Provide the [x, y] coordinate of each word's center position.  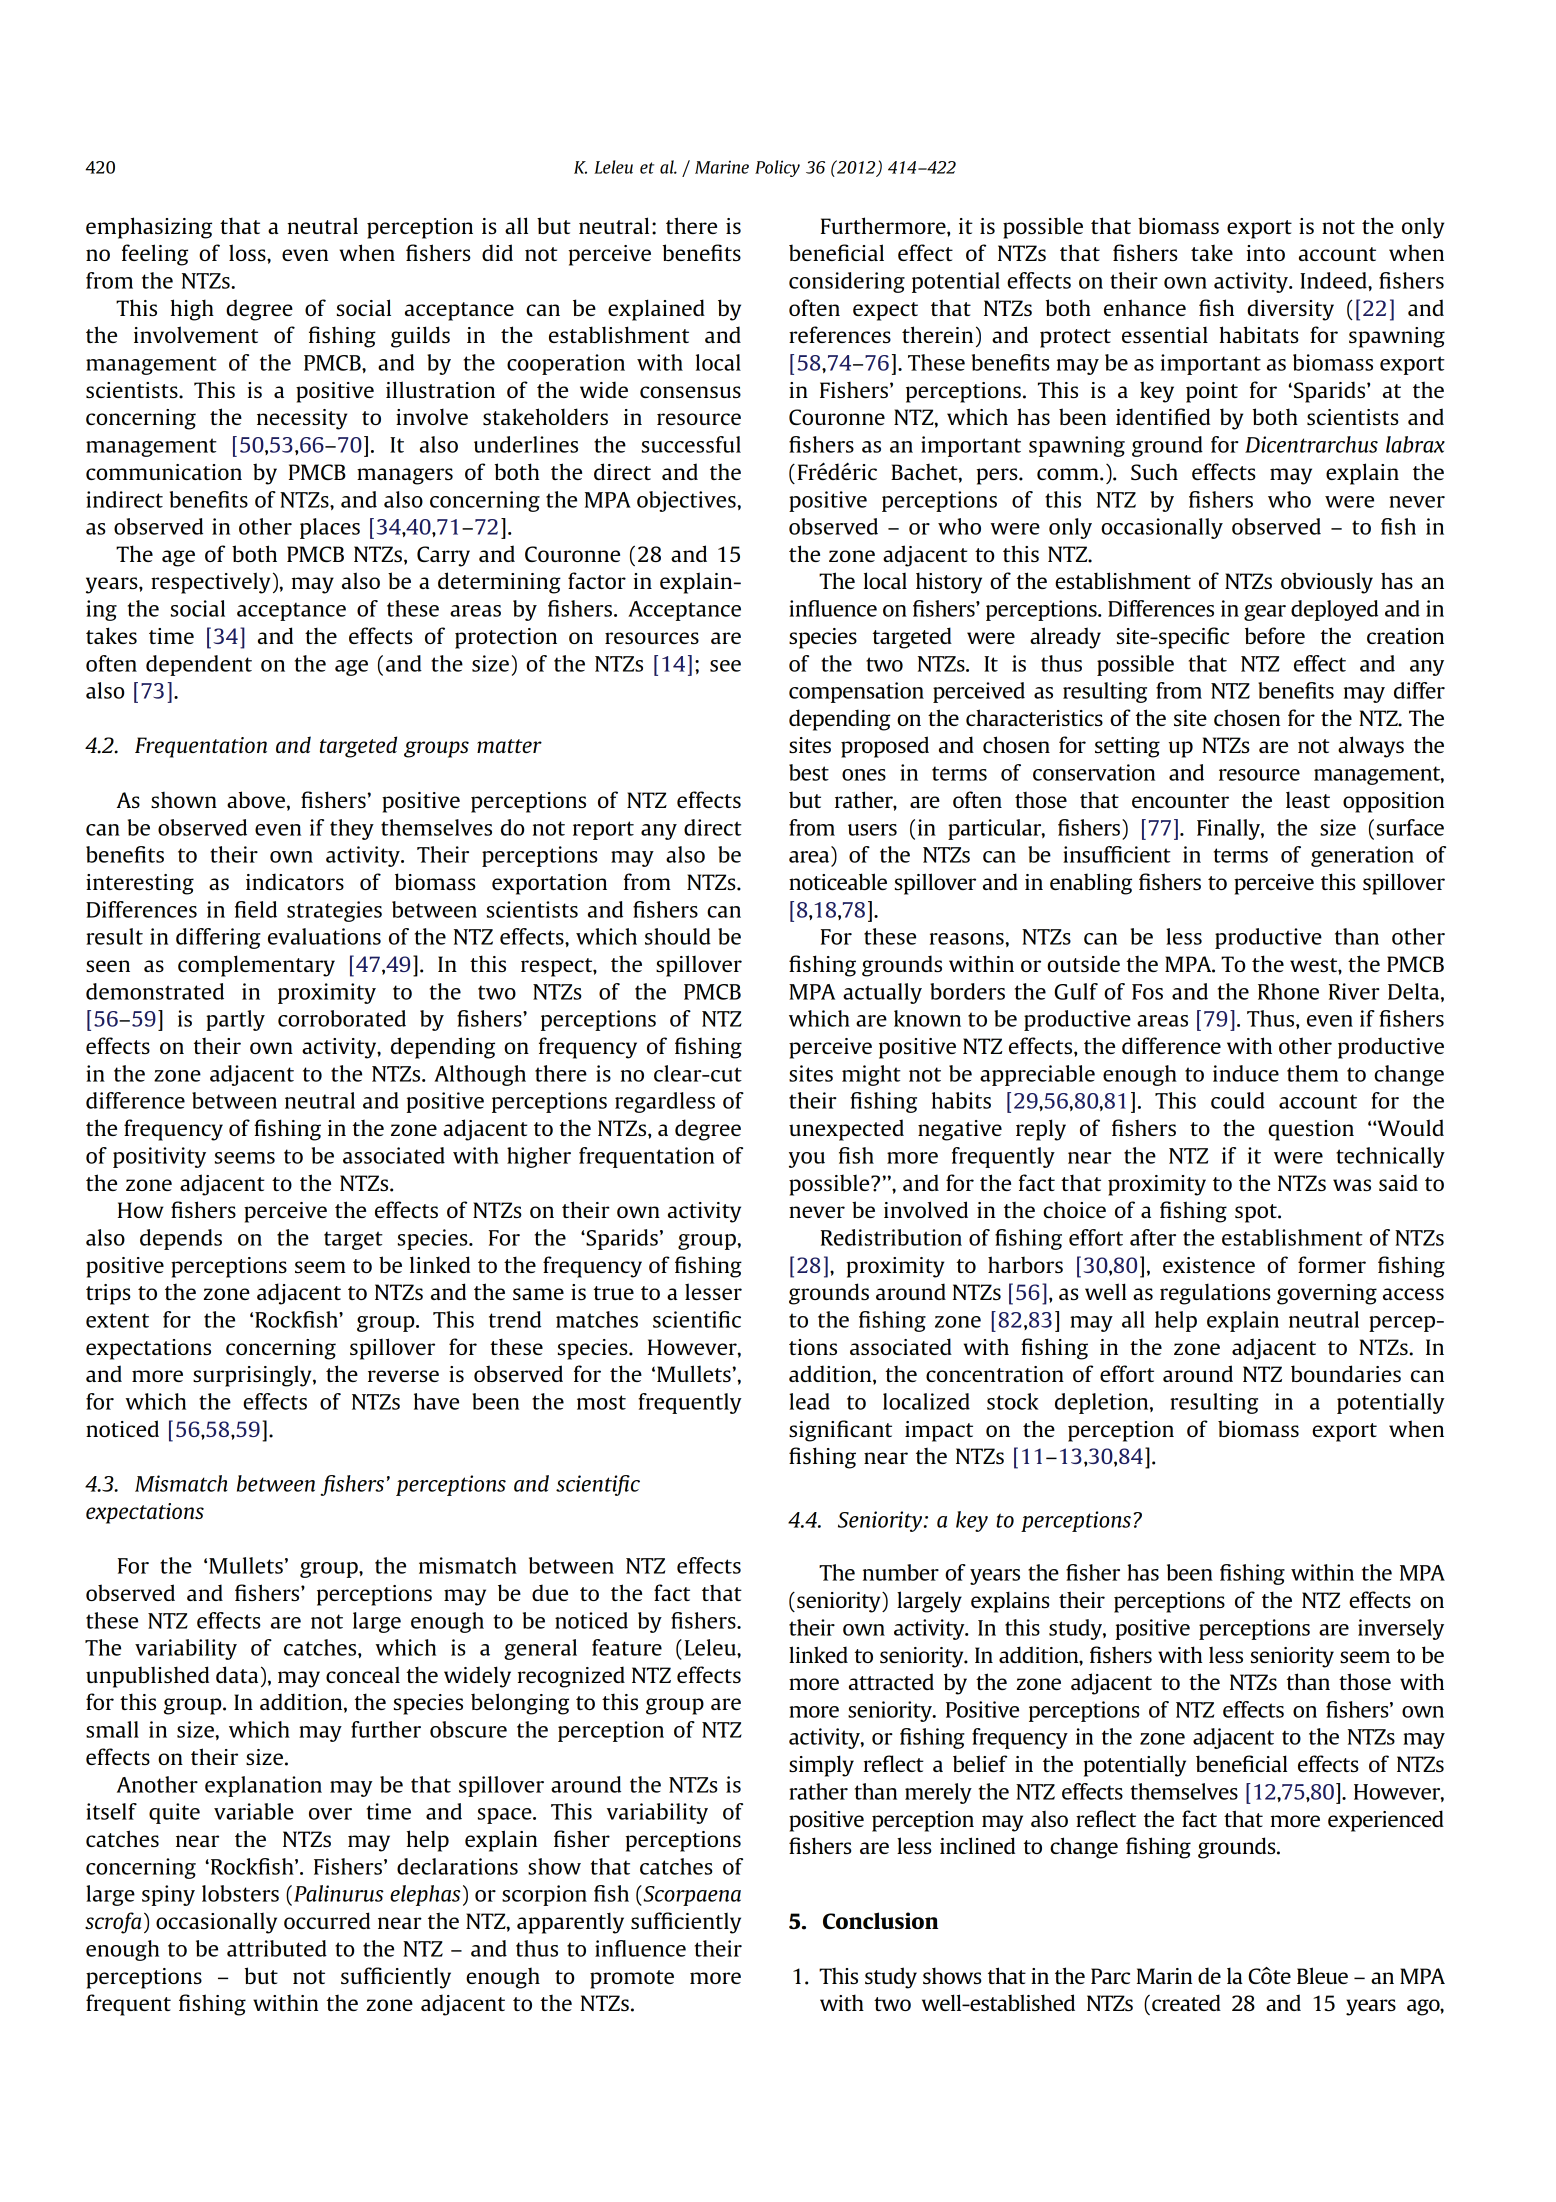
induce [1246, 1073]
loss [248, 252]
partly [235, 1020]
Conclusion [880, 1920]
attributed [277, 1948]
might [871, 1075]
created [1186, 2002]
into [1266, 253]
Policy [777, 168]
